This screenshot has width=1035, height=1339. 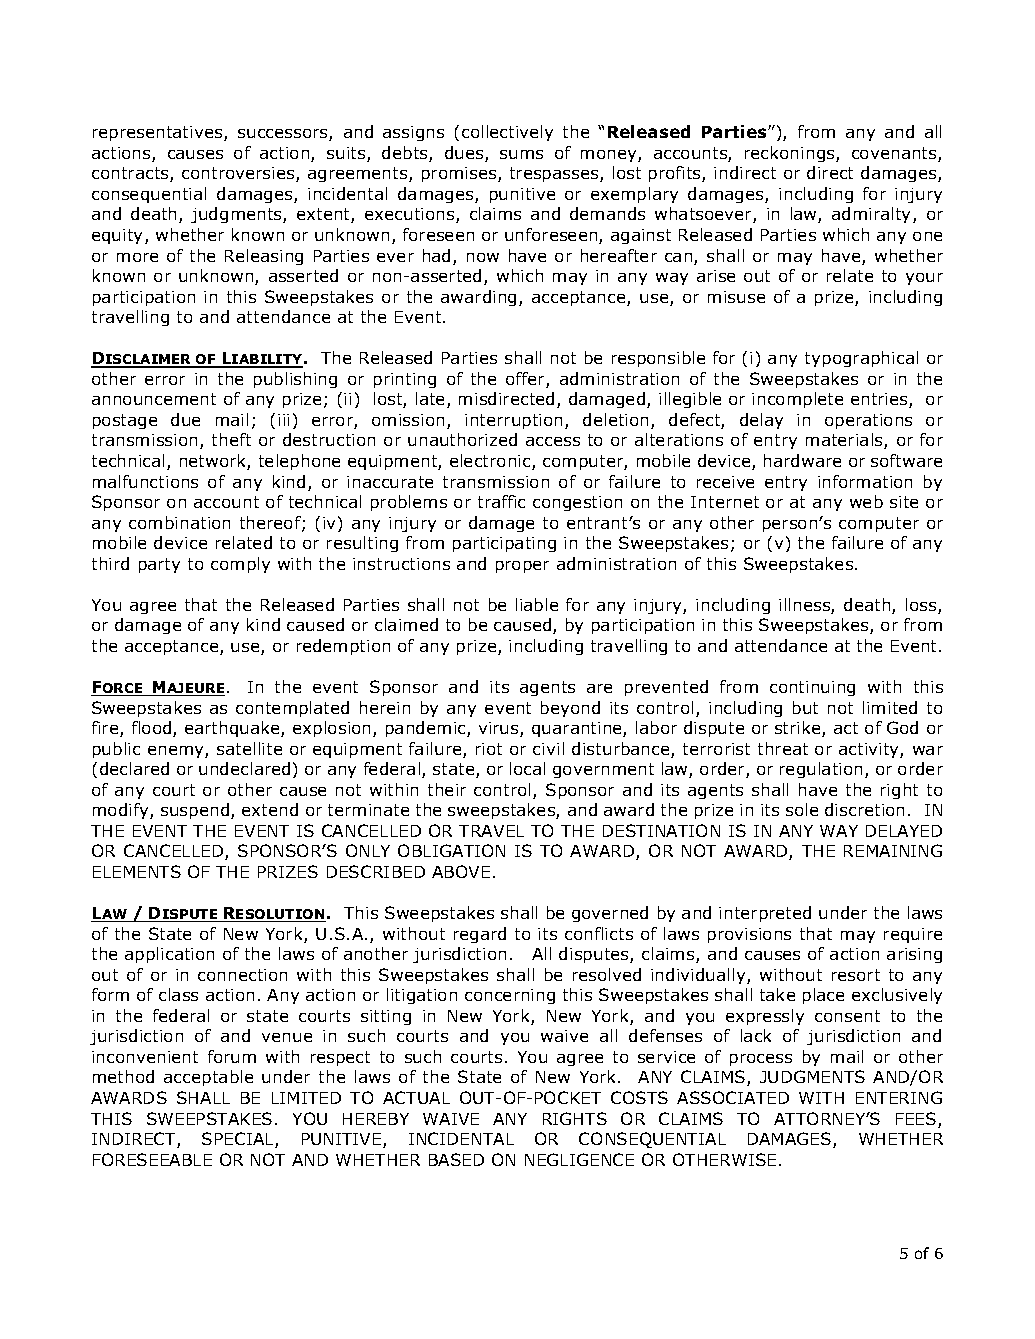 I want to click on liable, so click(x=537, y=604).
